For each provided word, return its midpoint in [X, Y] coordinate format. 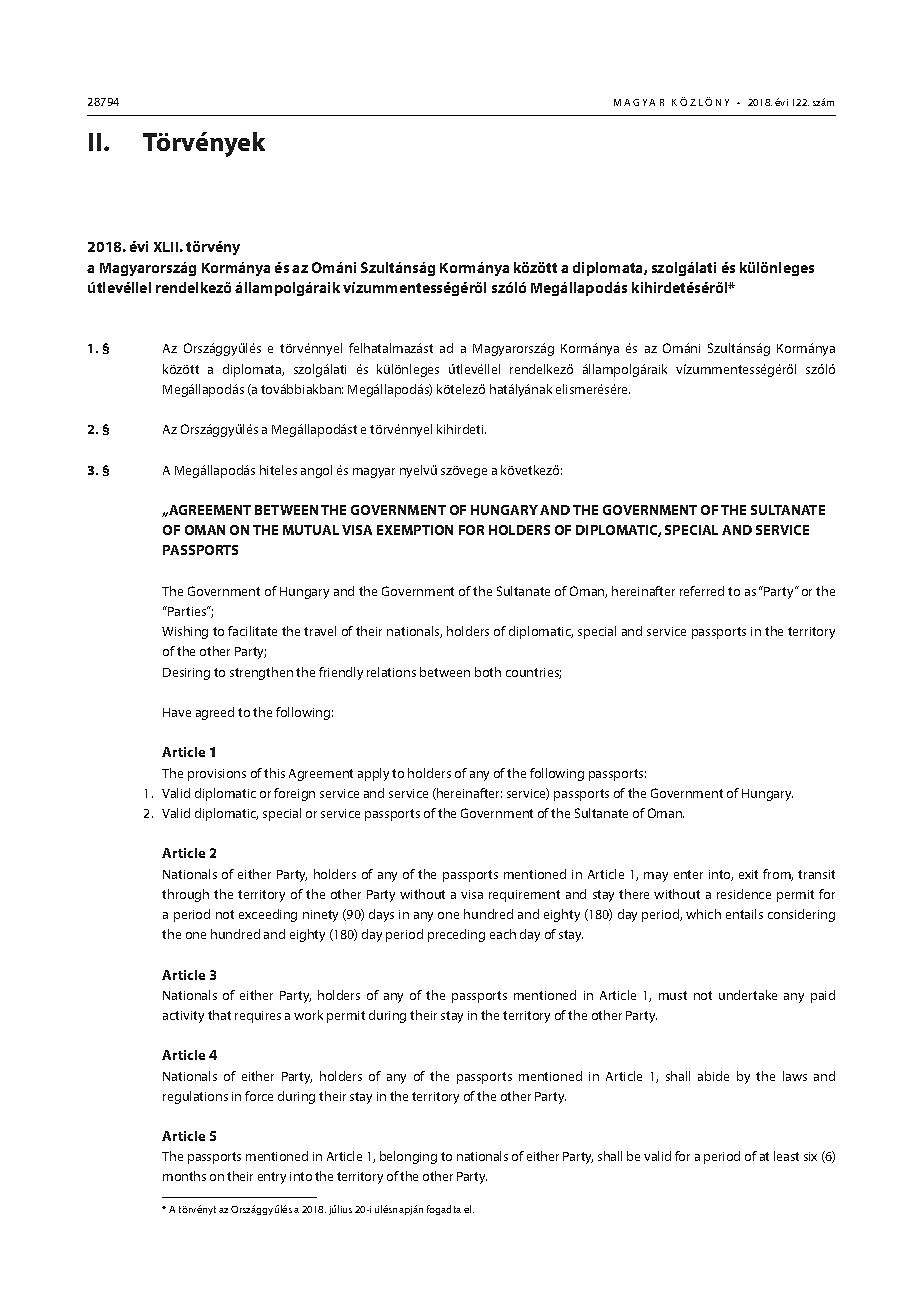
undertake [748, 995]
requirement [524, 896]
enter [688, 874]
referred [702, 591]
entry [272, 1178]
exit [748, 874]
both [488, 672]
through [185, 895]
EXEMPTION [415, 530]
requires [258, 1017]
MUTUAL [311, 530]
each [503, 934]
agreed [215, 713]
